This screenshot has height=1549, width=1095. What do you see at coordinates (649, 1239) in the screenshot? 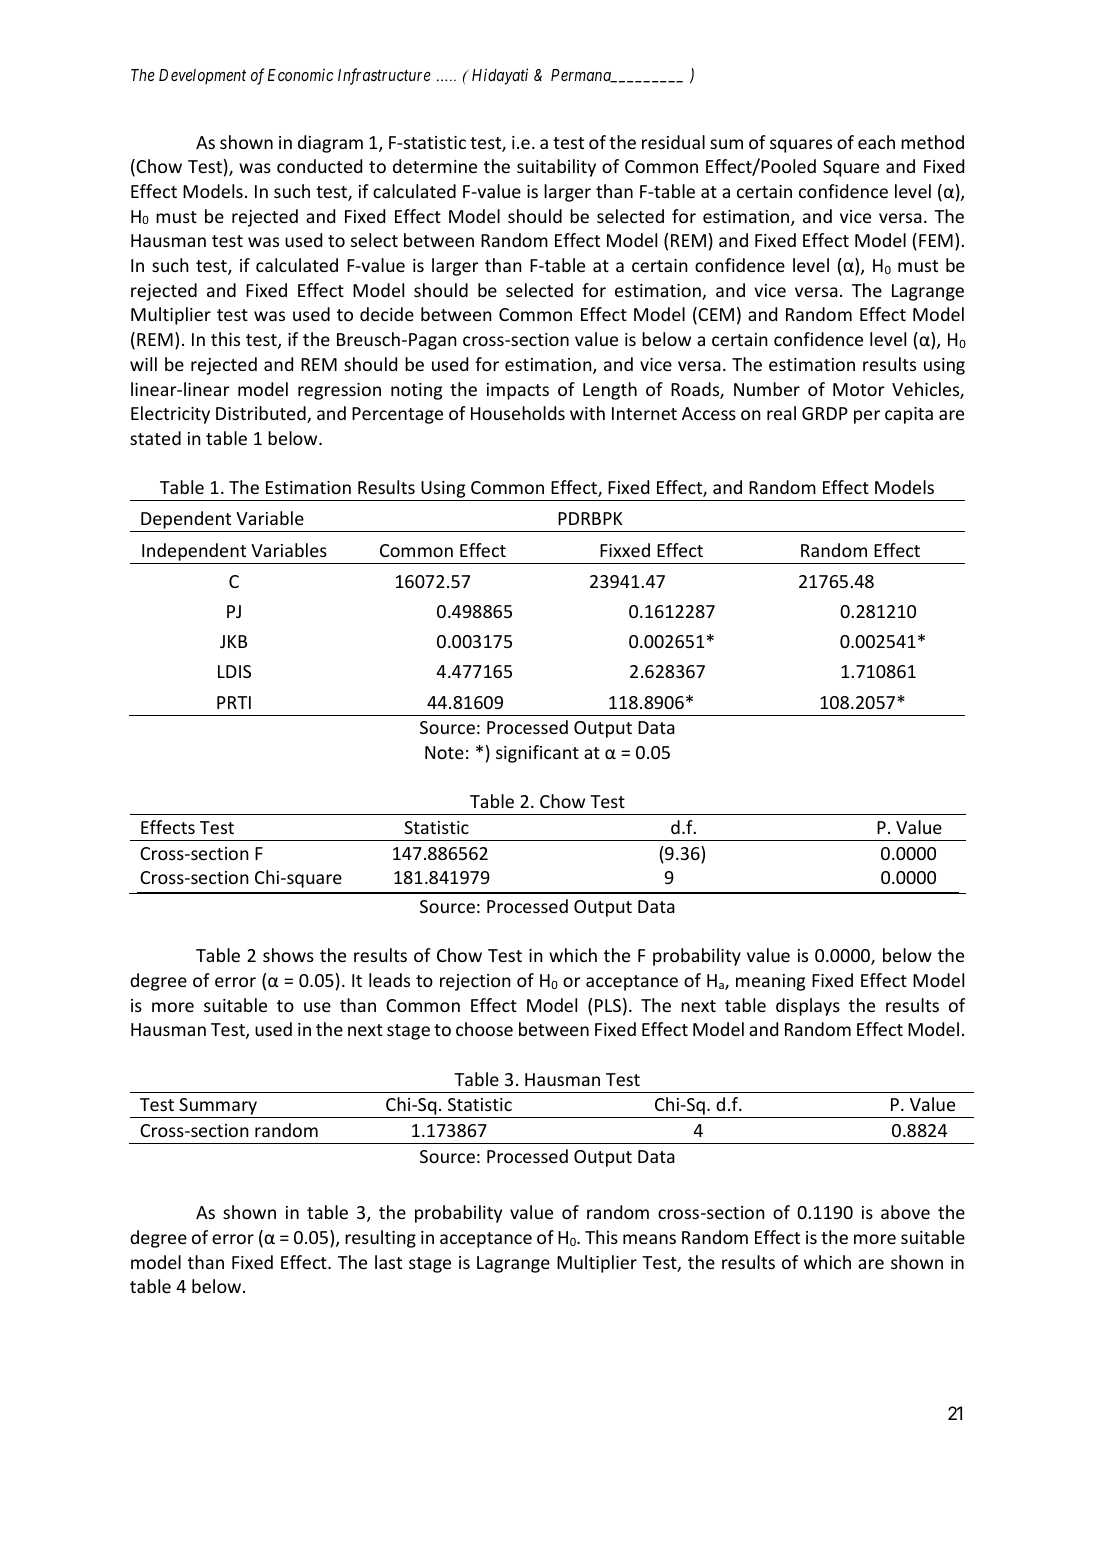
I see `means` at bounding box center [649, 1239].
